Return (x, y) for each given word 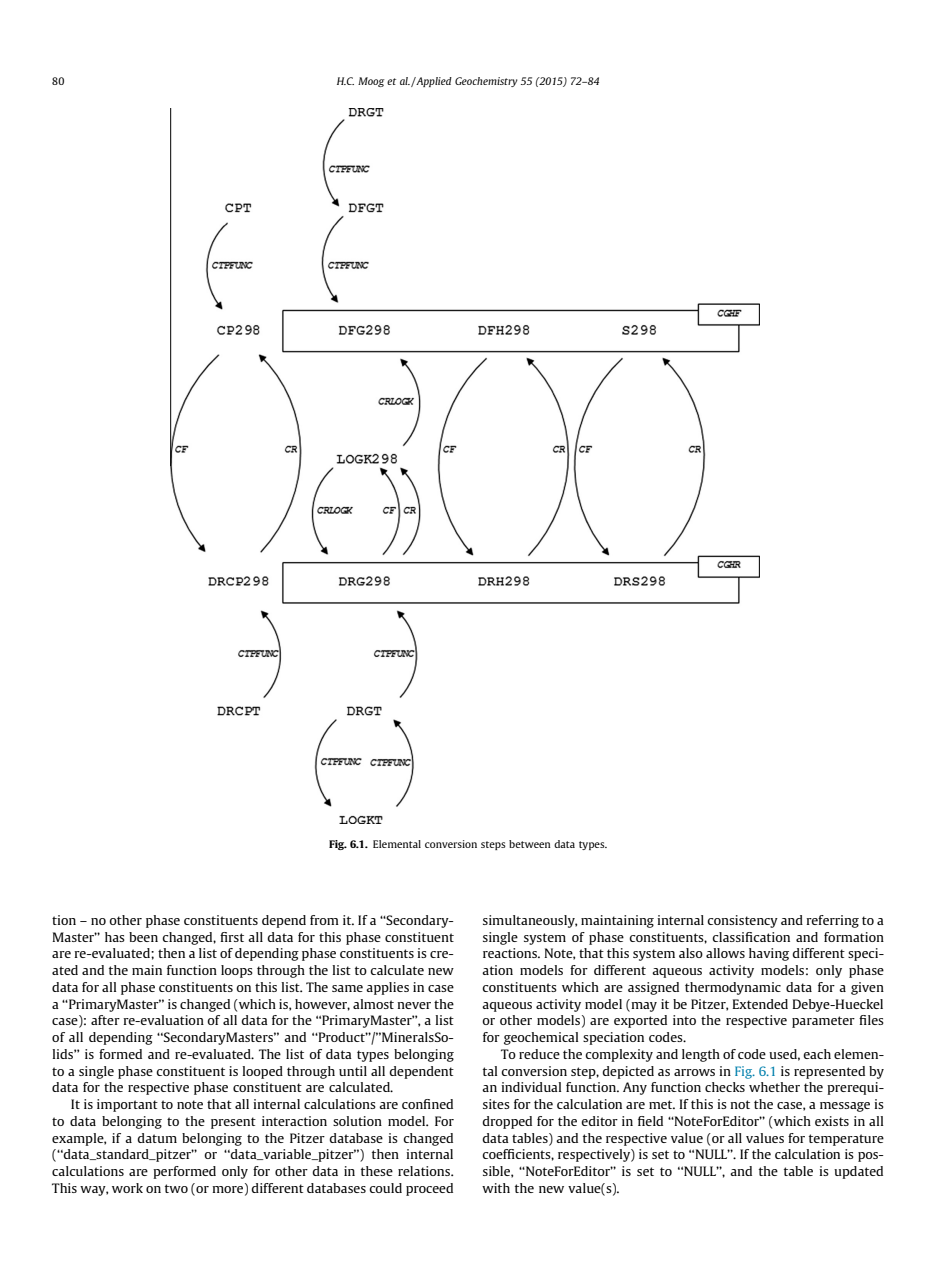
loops (237, 971)
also (691, 953)
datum (157, 1138)
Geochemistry (486, 82)
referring (832, 921)
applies (387, 988)
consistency (742, 921)
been (143, 937)
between (530, 844)
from (324, 920)
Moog (371, 82)
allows (725, 953)
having (769, 954)
